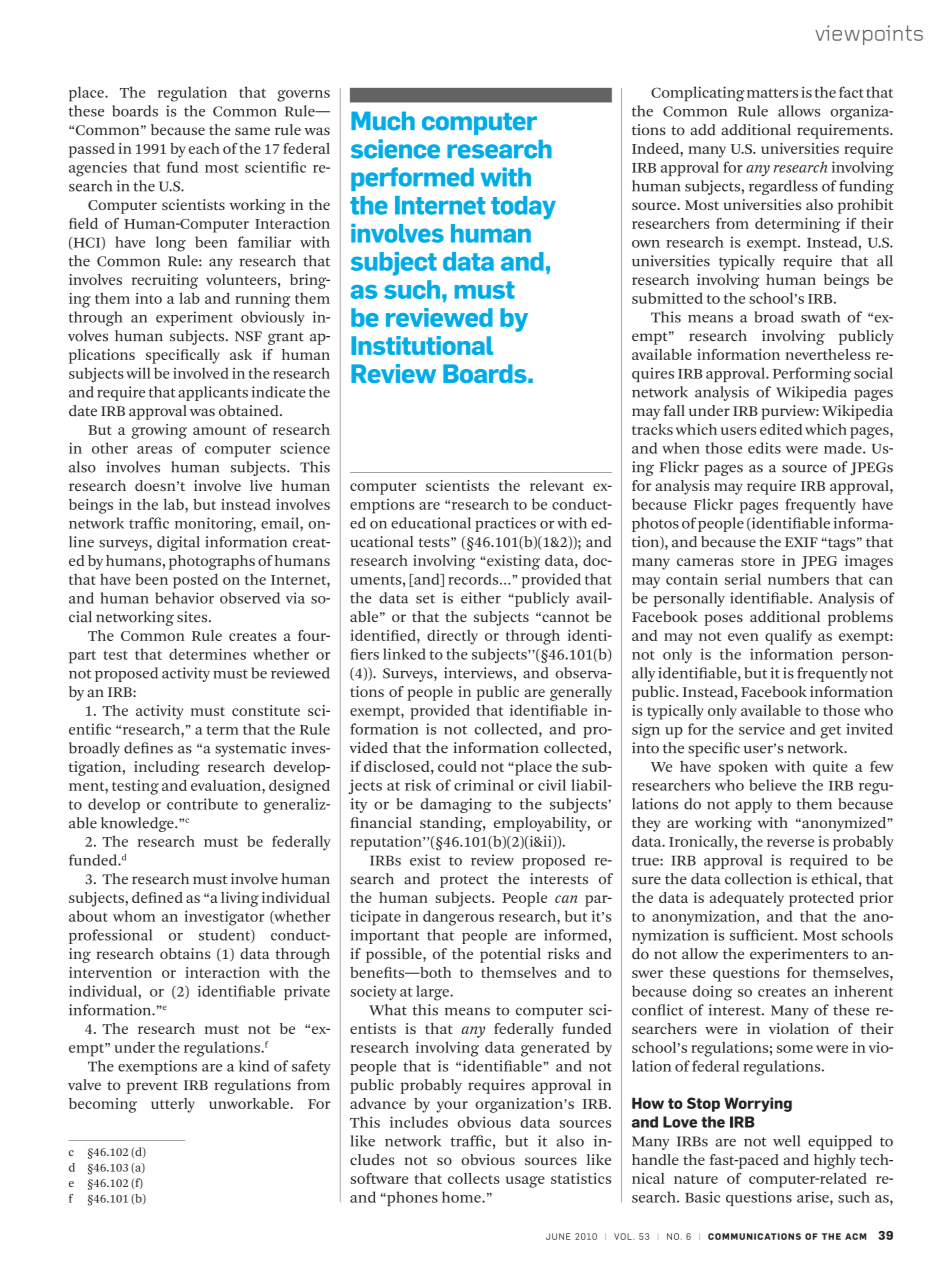 Image resolution: width=952 pixels, height=1275 pixels. Describe the element at coordinates (173, 1105) in the document. I see `utterly` at that location.
